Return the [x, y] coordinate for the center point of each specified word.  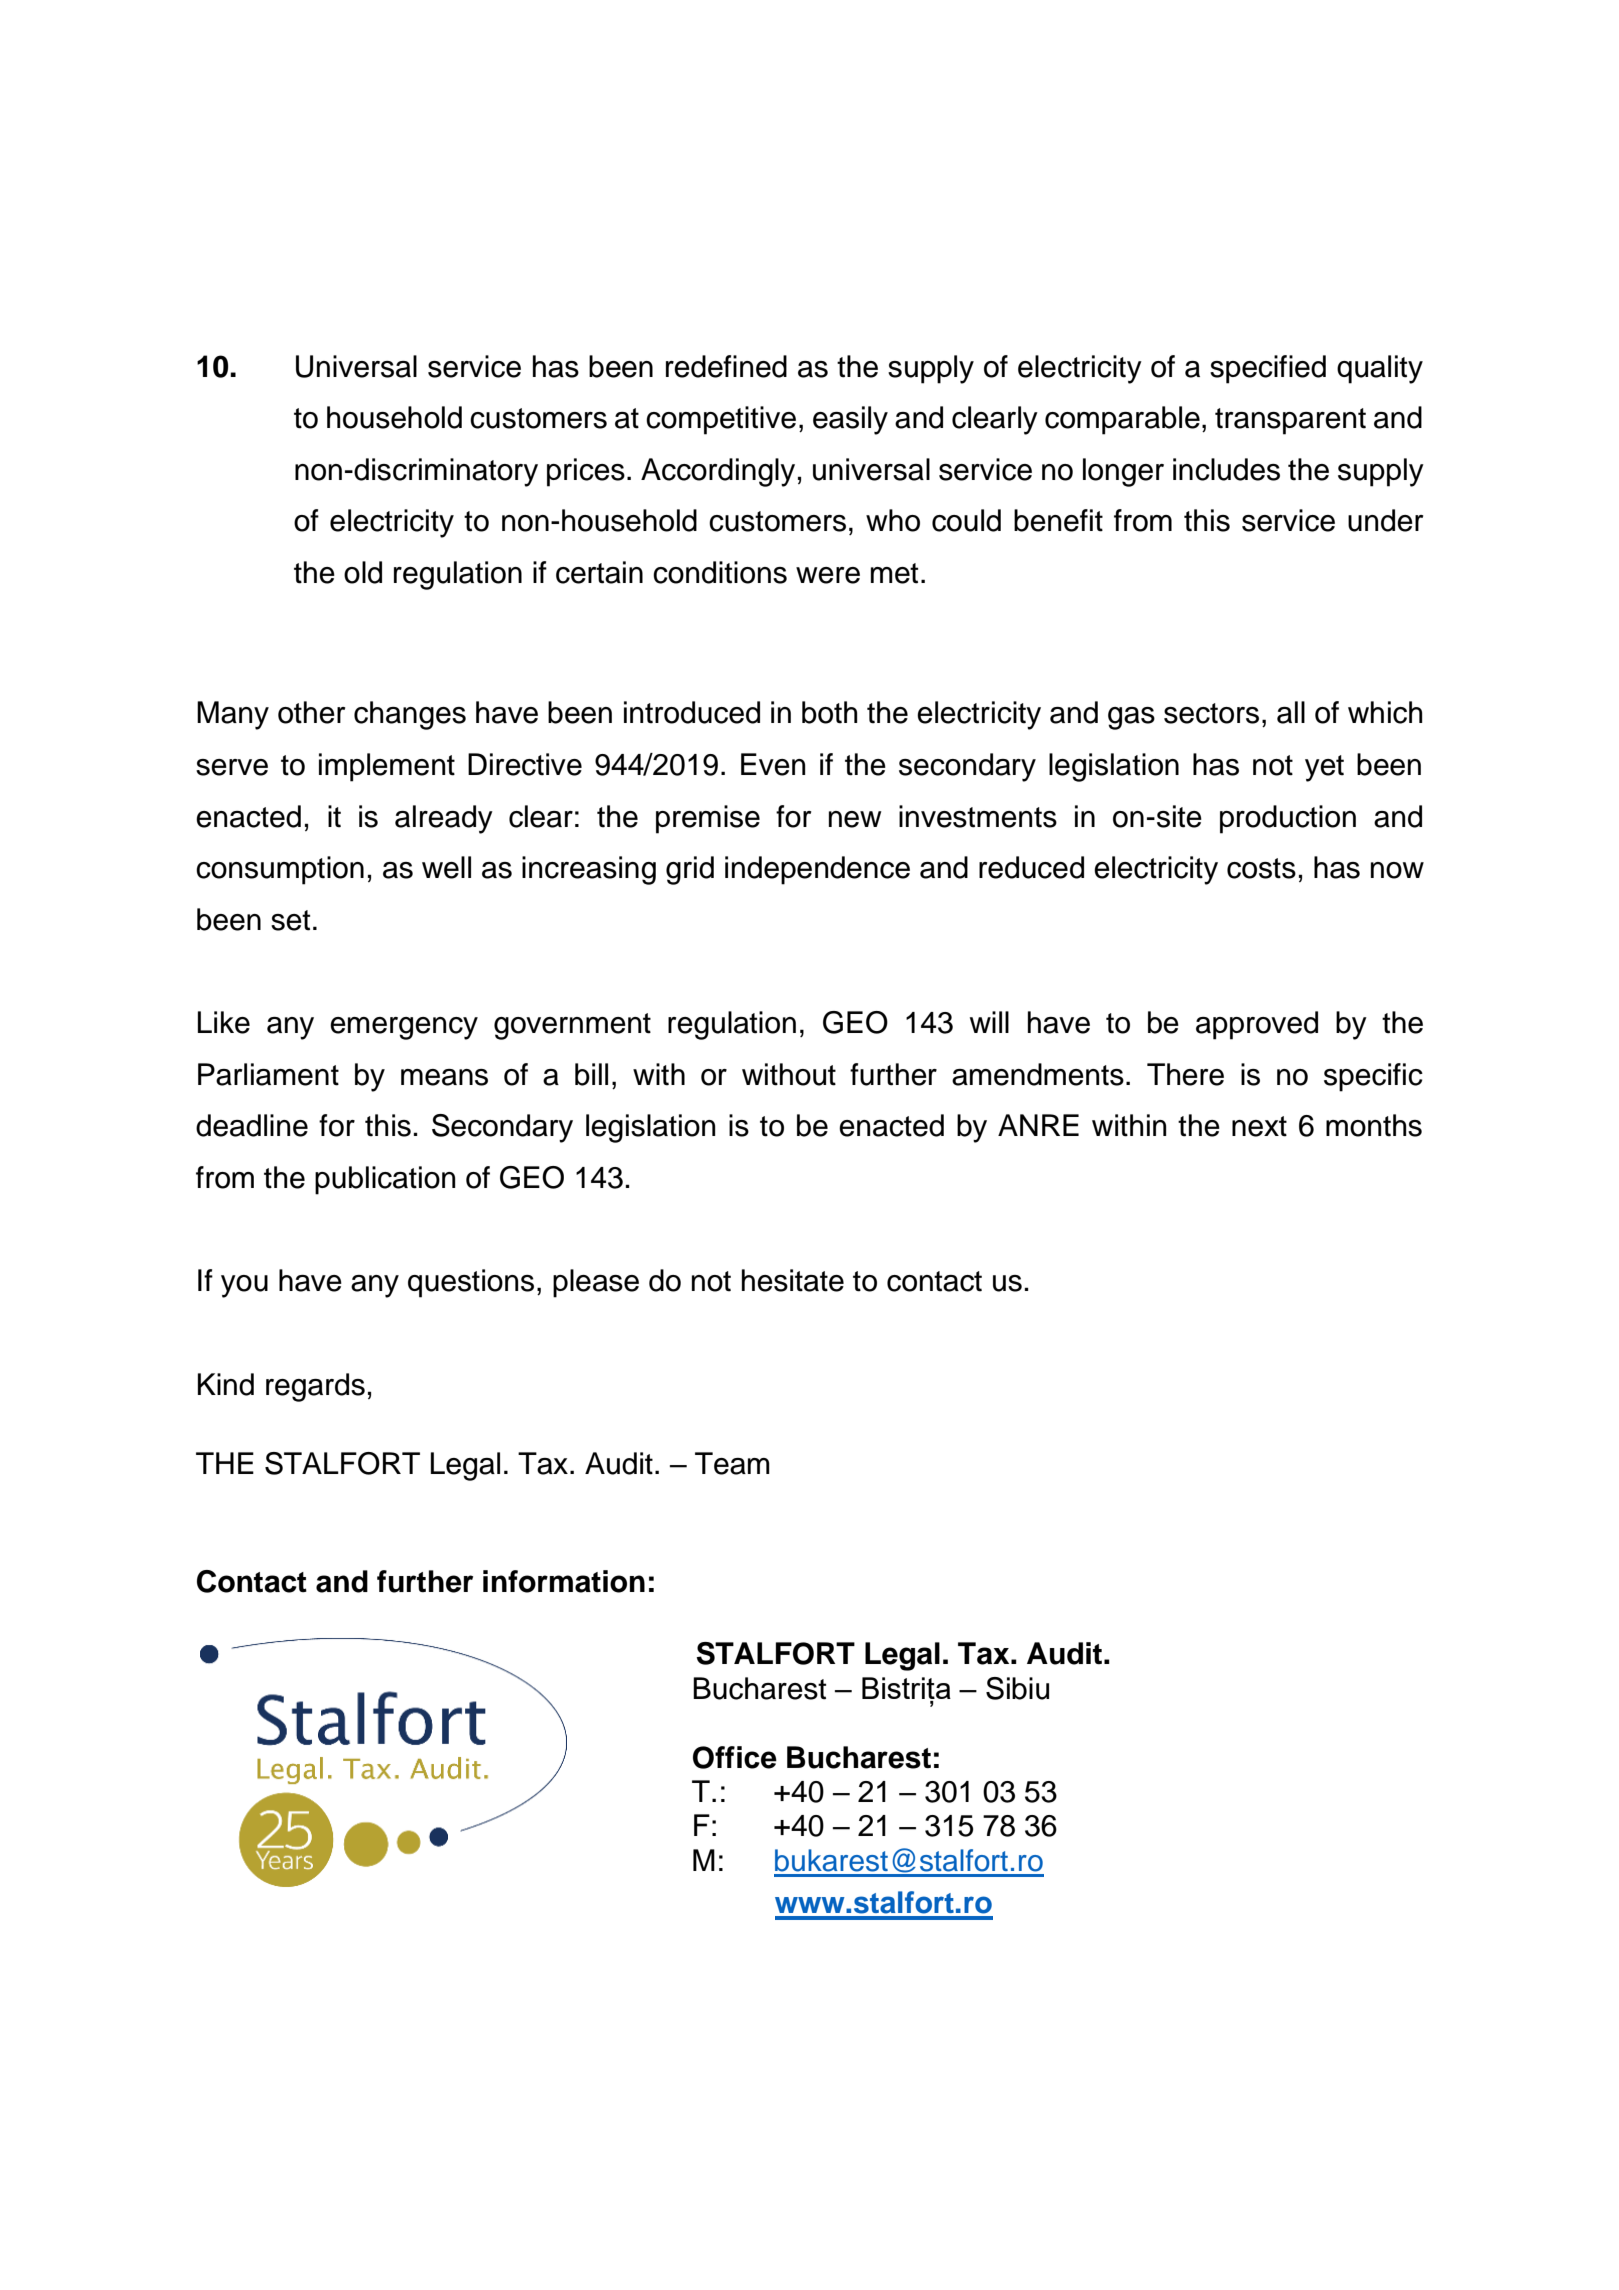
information [564, 1581]
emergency [404, 1028]
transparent [1290, 421]
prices [586, 472]
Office [735, 1757]
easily [850, 420]
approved [1257, 1025]
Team [732, 1463]
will [989, 1022]
